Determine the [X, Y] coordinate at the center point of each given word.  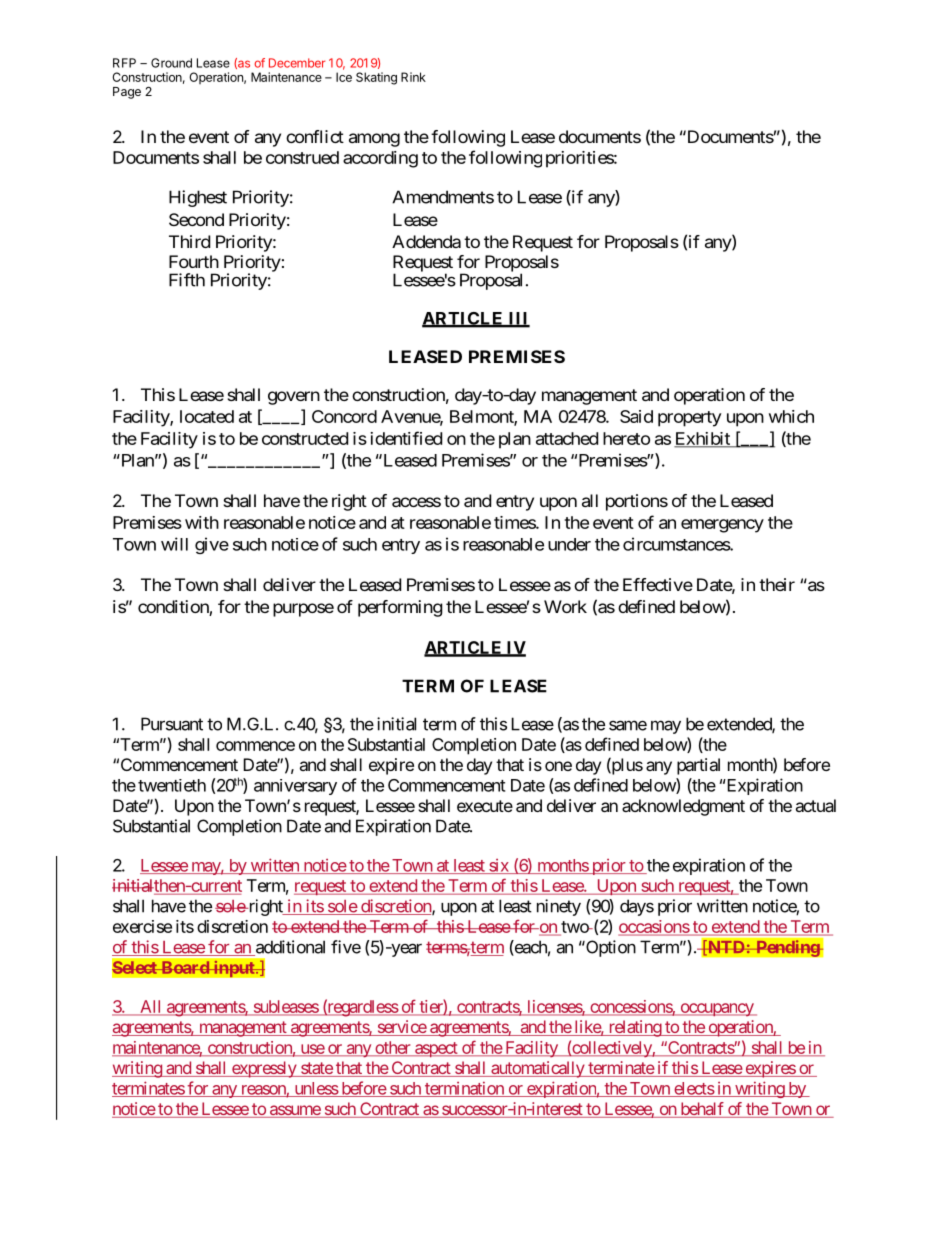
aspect [436, 1049]
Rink [413, 77]
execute [485, 806]
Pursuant [172, 724]
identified [406, 438]
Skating [376, 78]
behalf [702, 1110]
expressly [263, 1069]
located [207, 416]
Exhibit [703, 439]
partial [698, 766]
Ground [171, 63]
